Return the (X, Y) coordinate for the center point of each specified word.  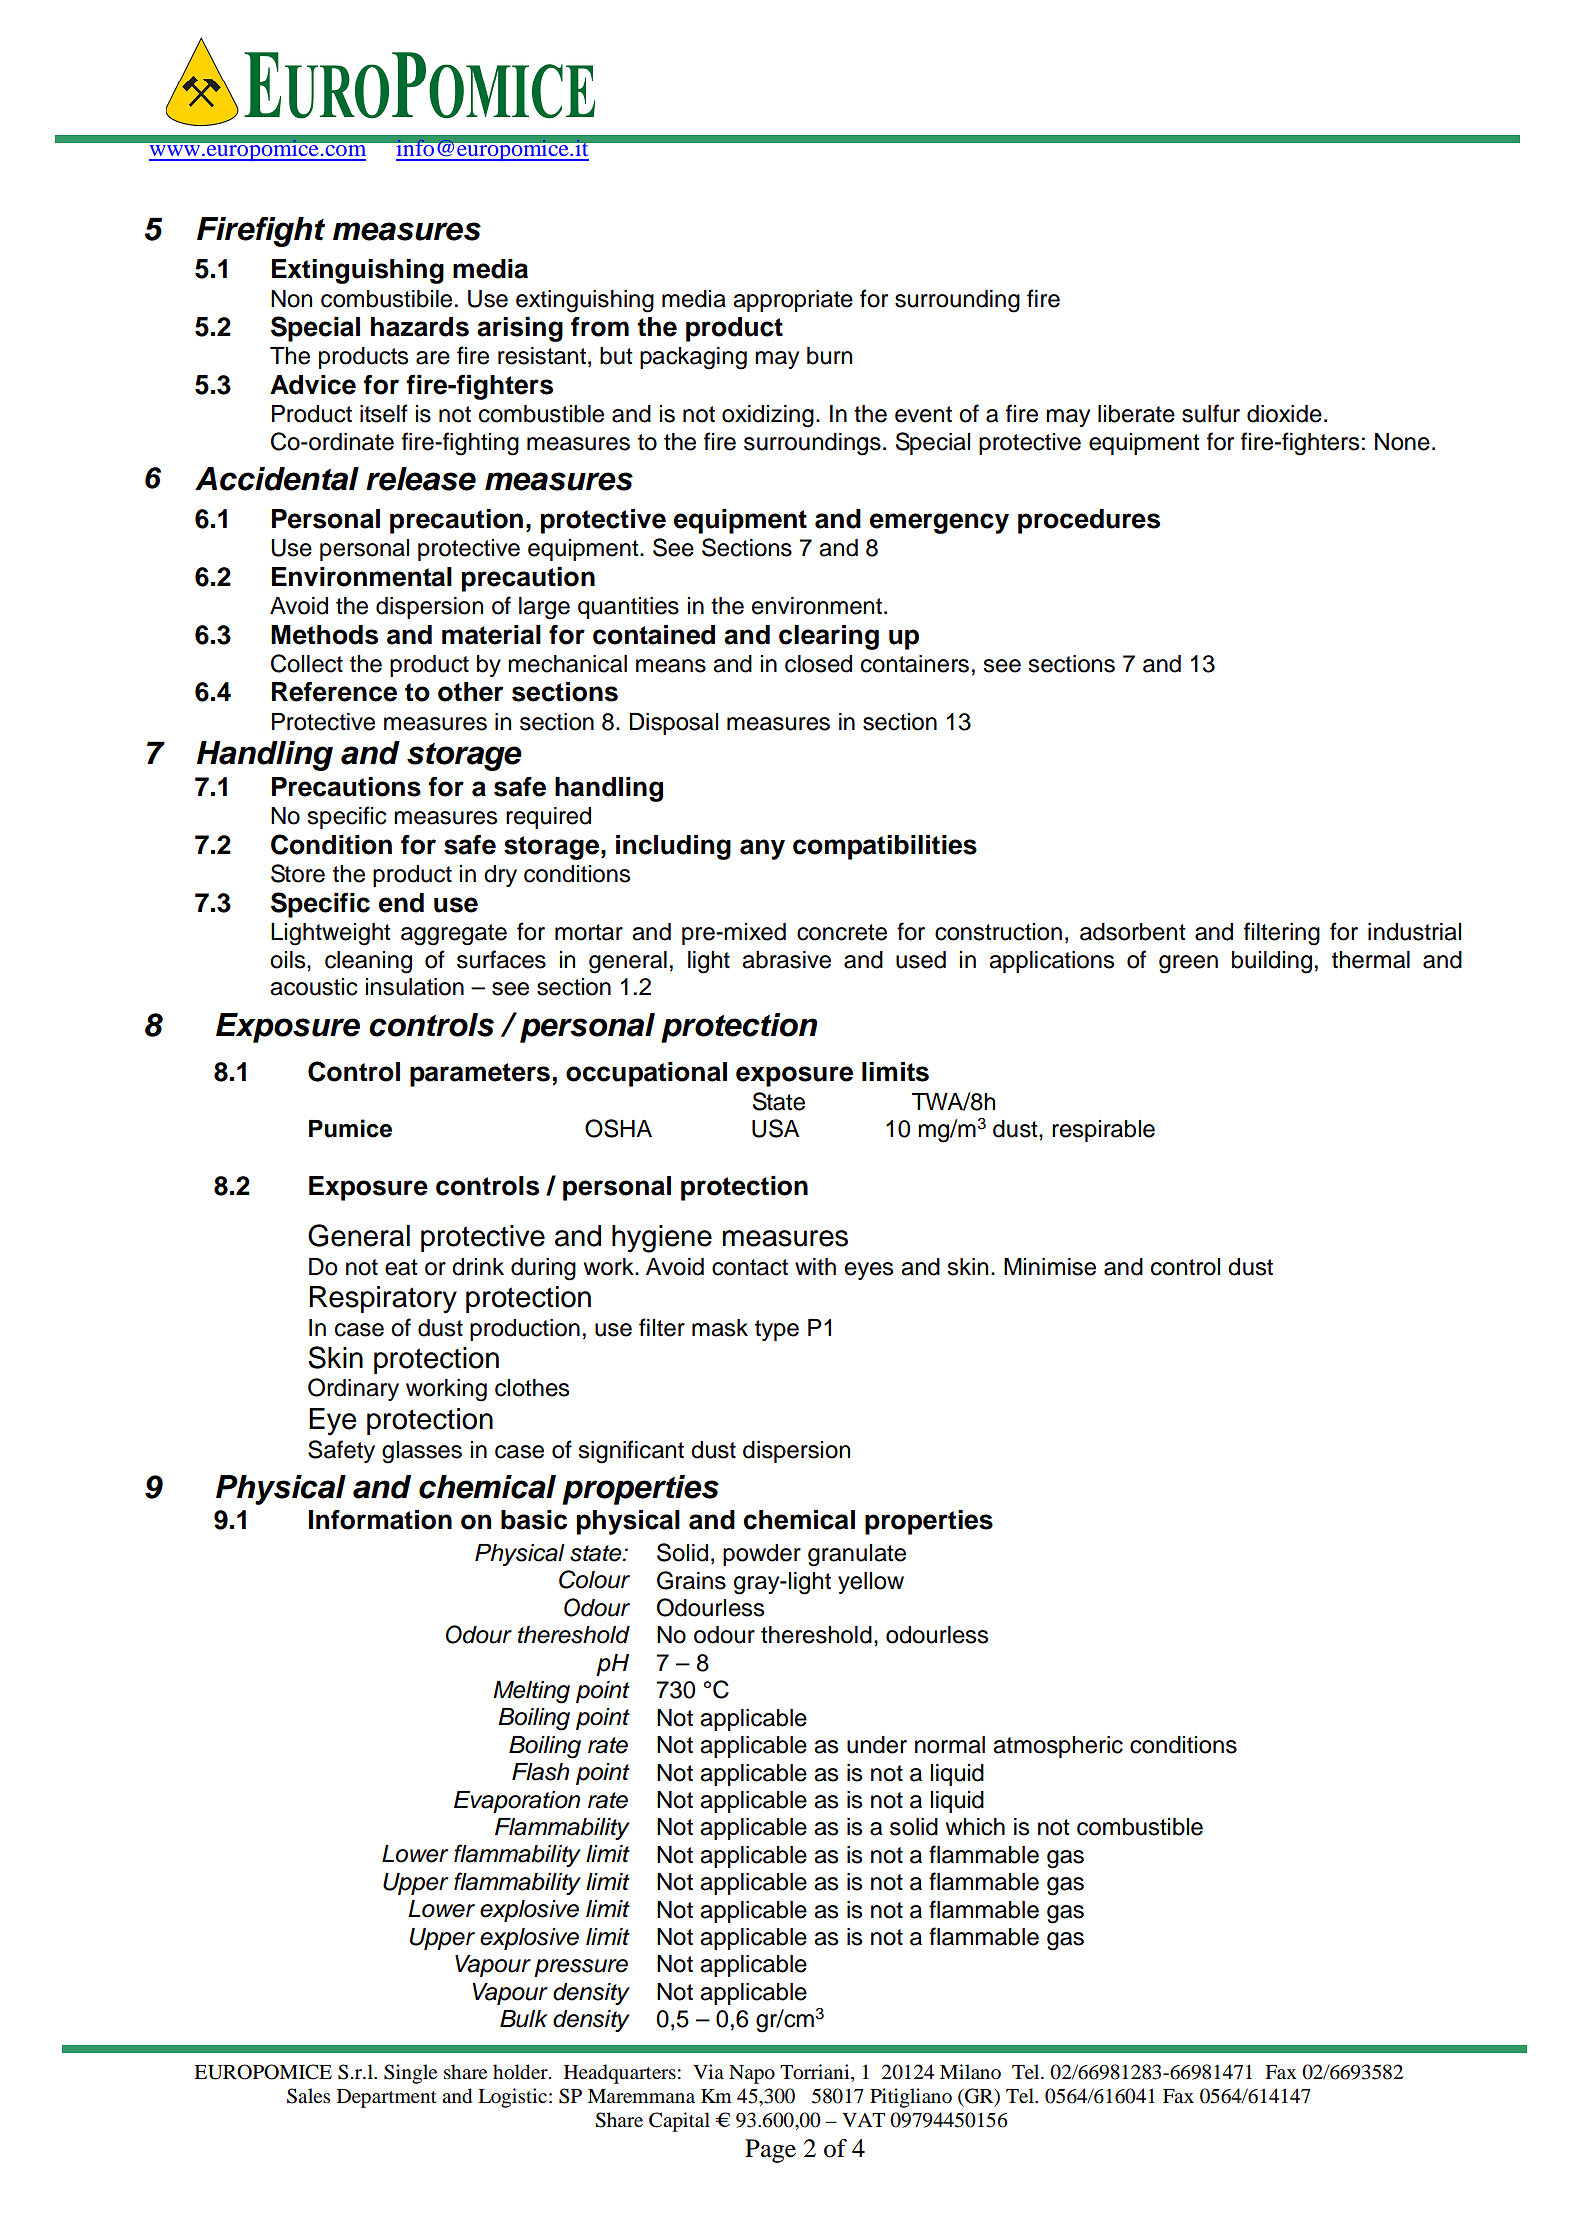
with (815, 1266)
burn (829, 356)
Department (387, 2098)
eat (401, 1267)
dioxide (1284, 414)
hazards (420, 327)
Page (770, 2151)
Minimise (1050, 1267)
